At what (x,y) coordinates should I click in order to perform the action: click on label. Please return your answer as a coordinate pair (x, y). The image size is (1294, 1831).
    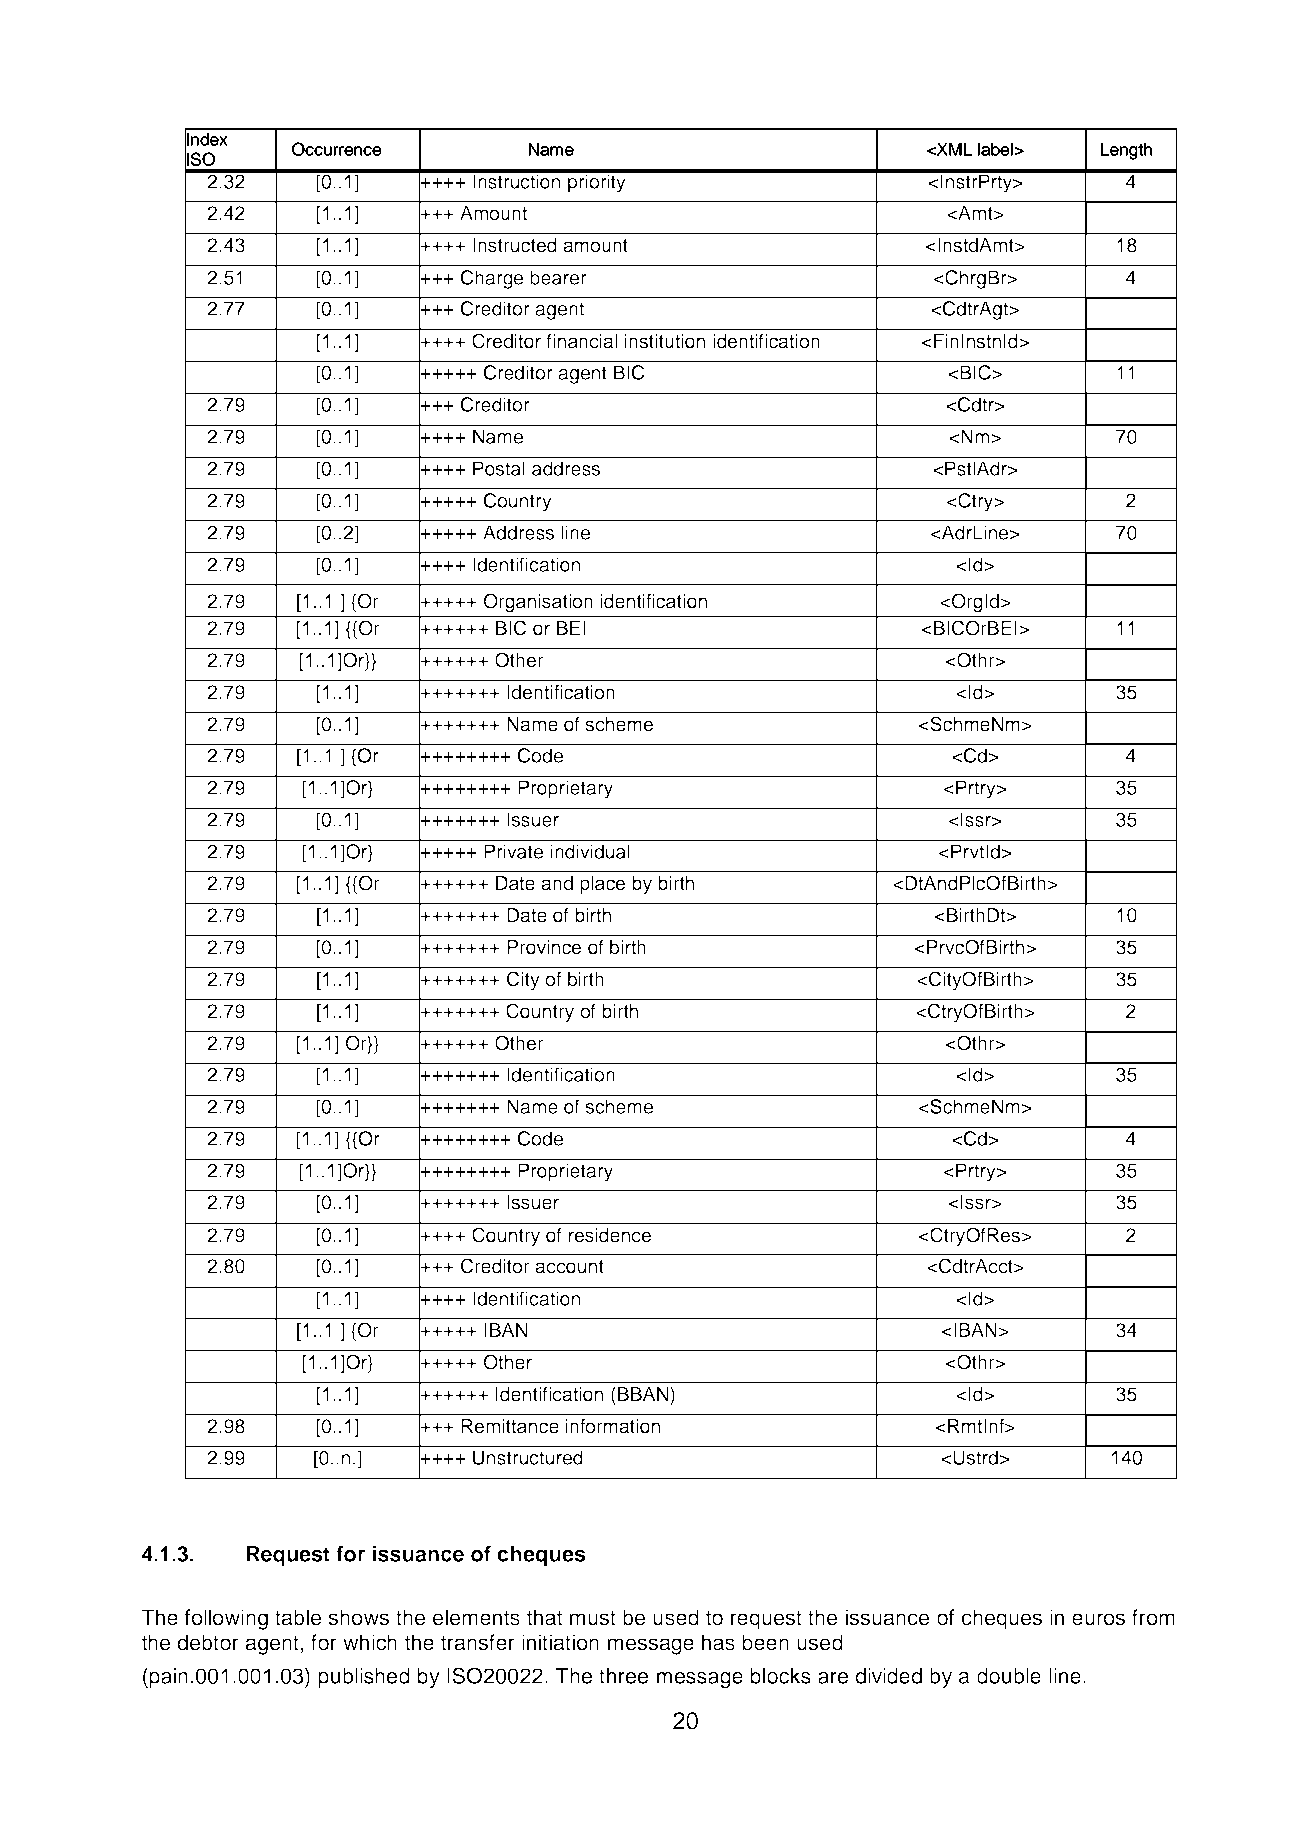
    Looking at the image, I should click on (995, 149).
